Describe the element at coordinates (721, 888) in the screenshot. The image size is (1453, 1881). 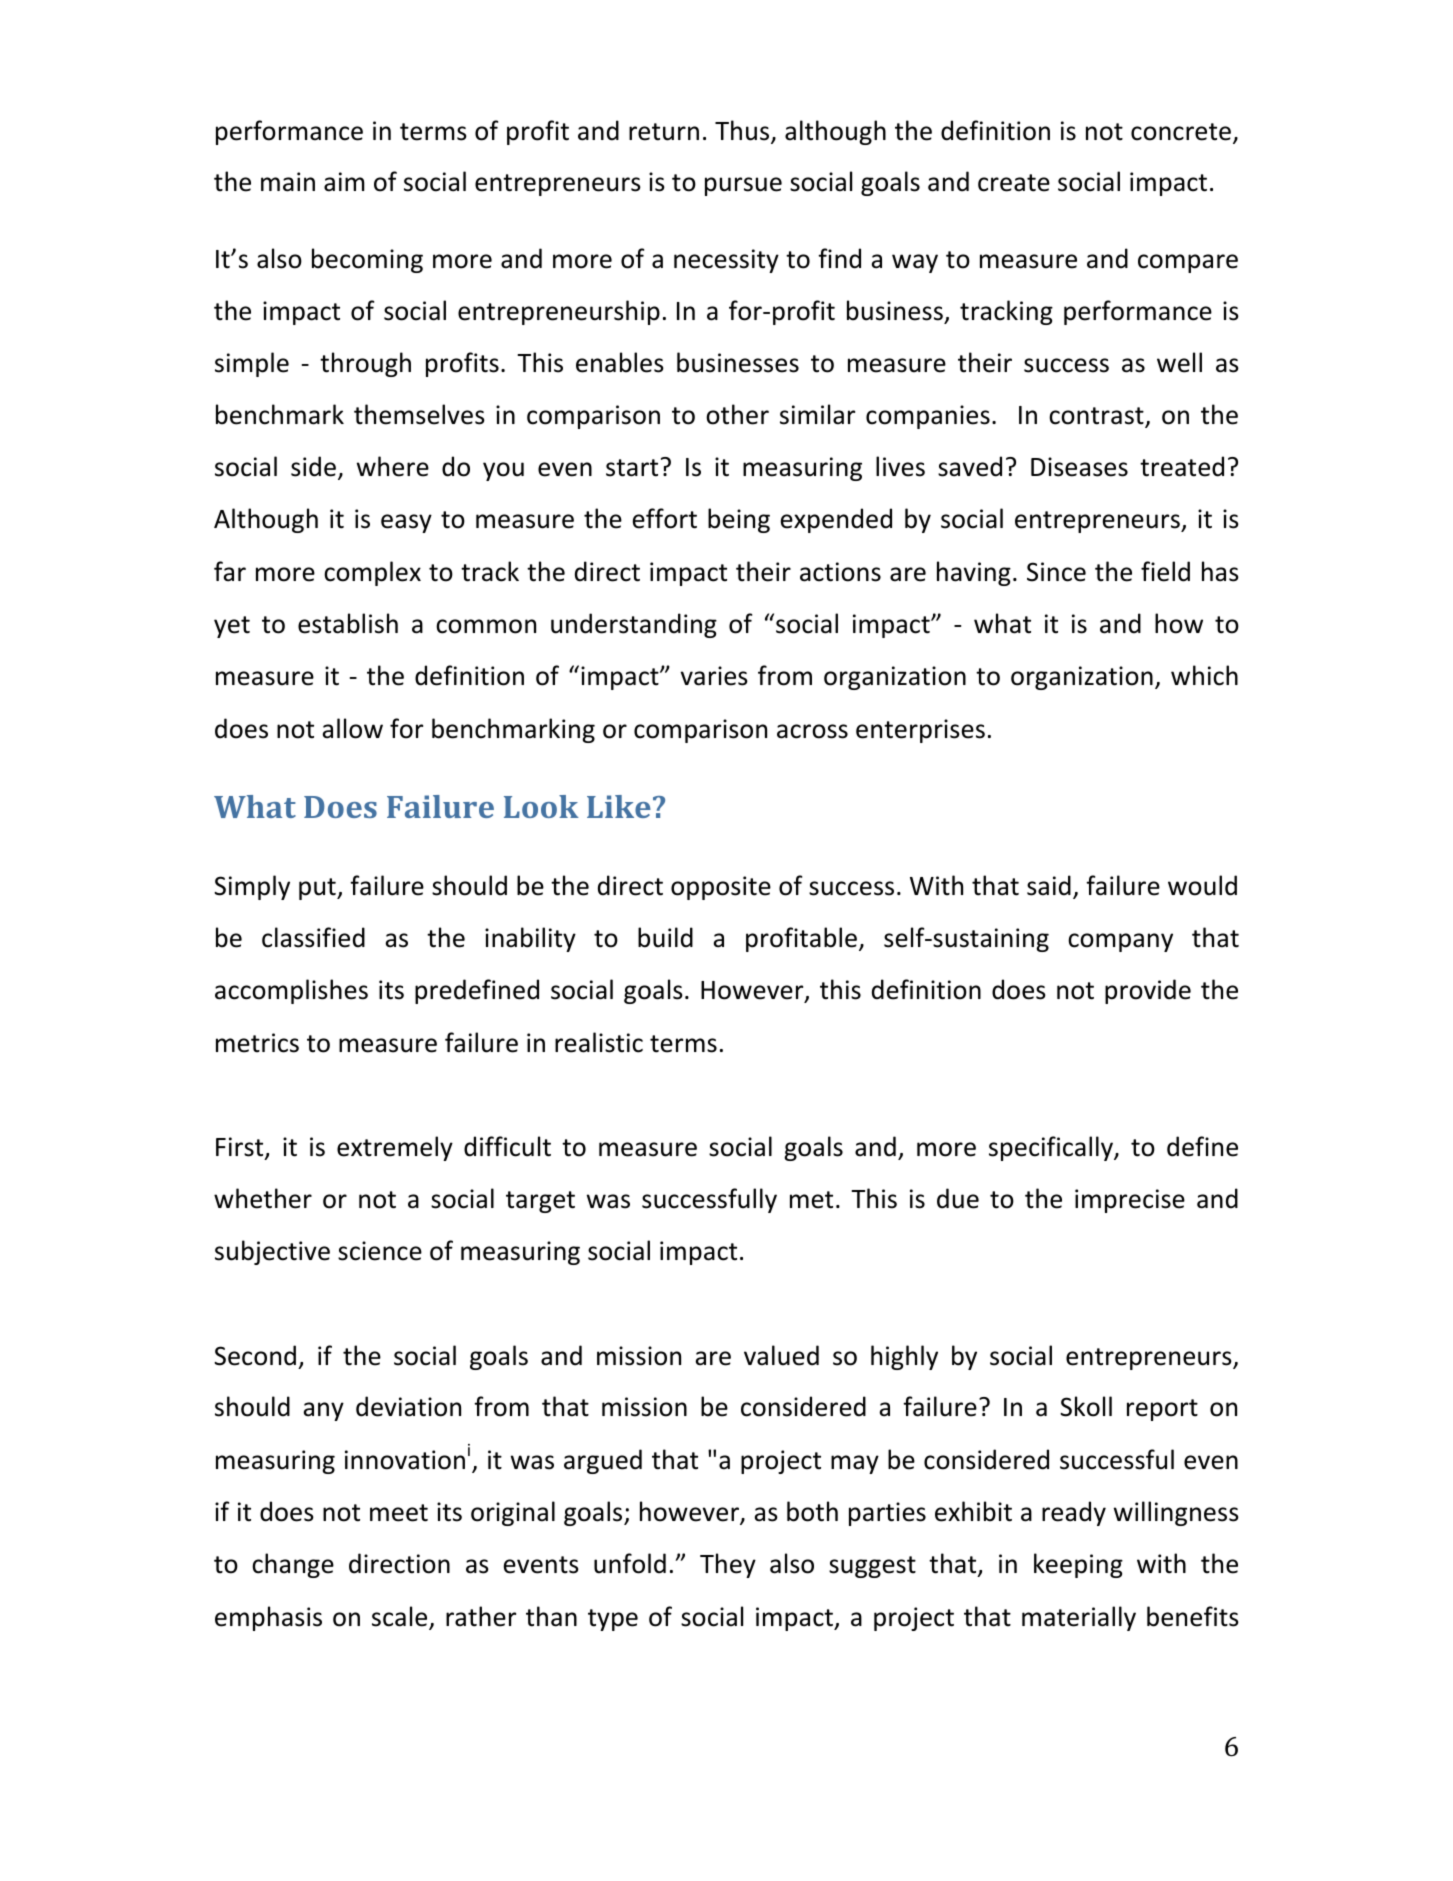
I see `opposite` at that location.
